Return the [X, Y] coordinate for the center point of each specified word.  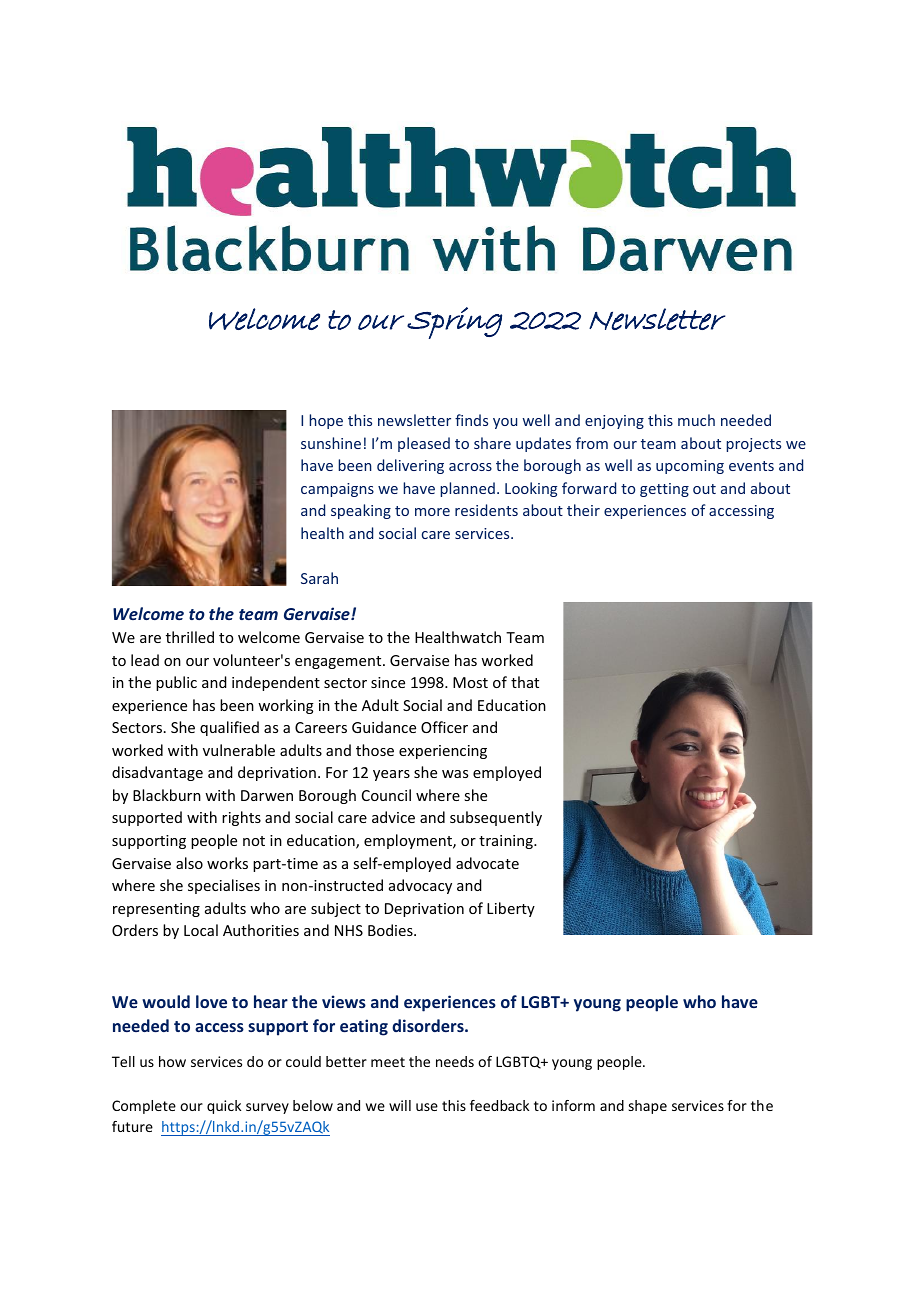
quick [224, 1107]
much [696, 420]
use [427, 1107]
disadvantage [157, 773]
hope [326, 421]
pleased [424, 444]
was [455, 774]
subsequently [496, 818]
